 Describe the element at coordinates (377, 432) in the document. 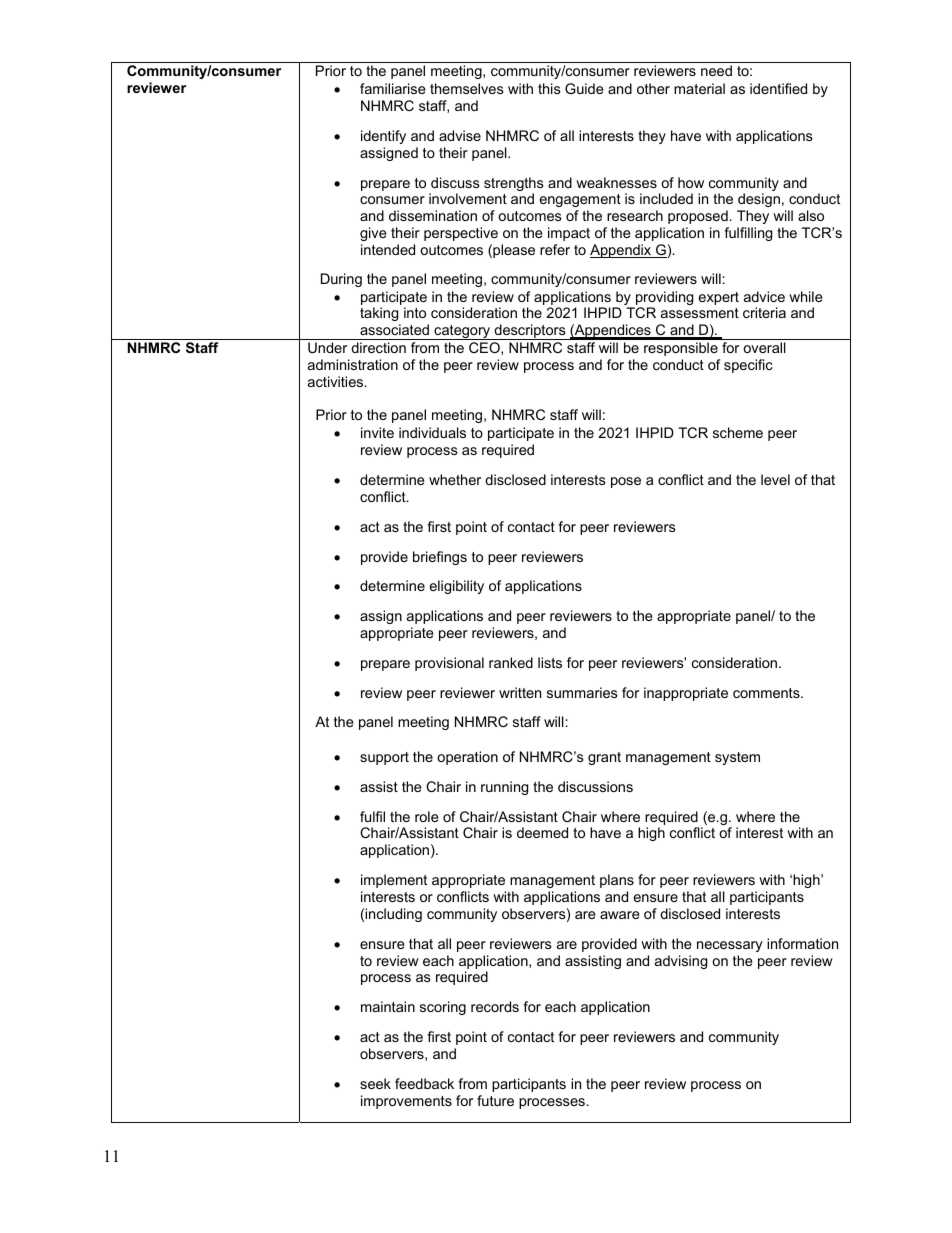

I see `invite` at that location.
